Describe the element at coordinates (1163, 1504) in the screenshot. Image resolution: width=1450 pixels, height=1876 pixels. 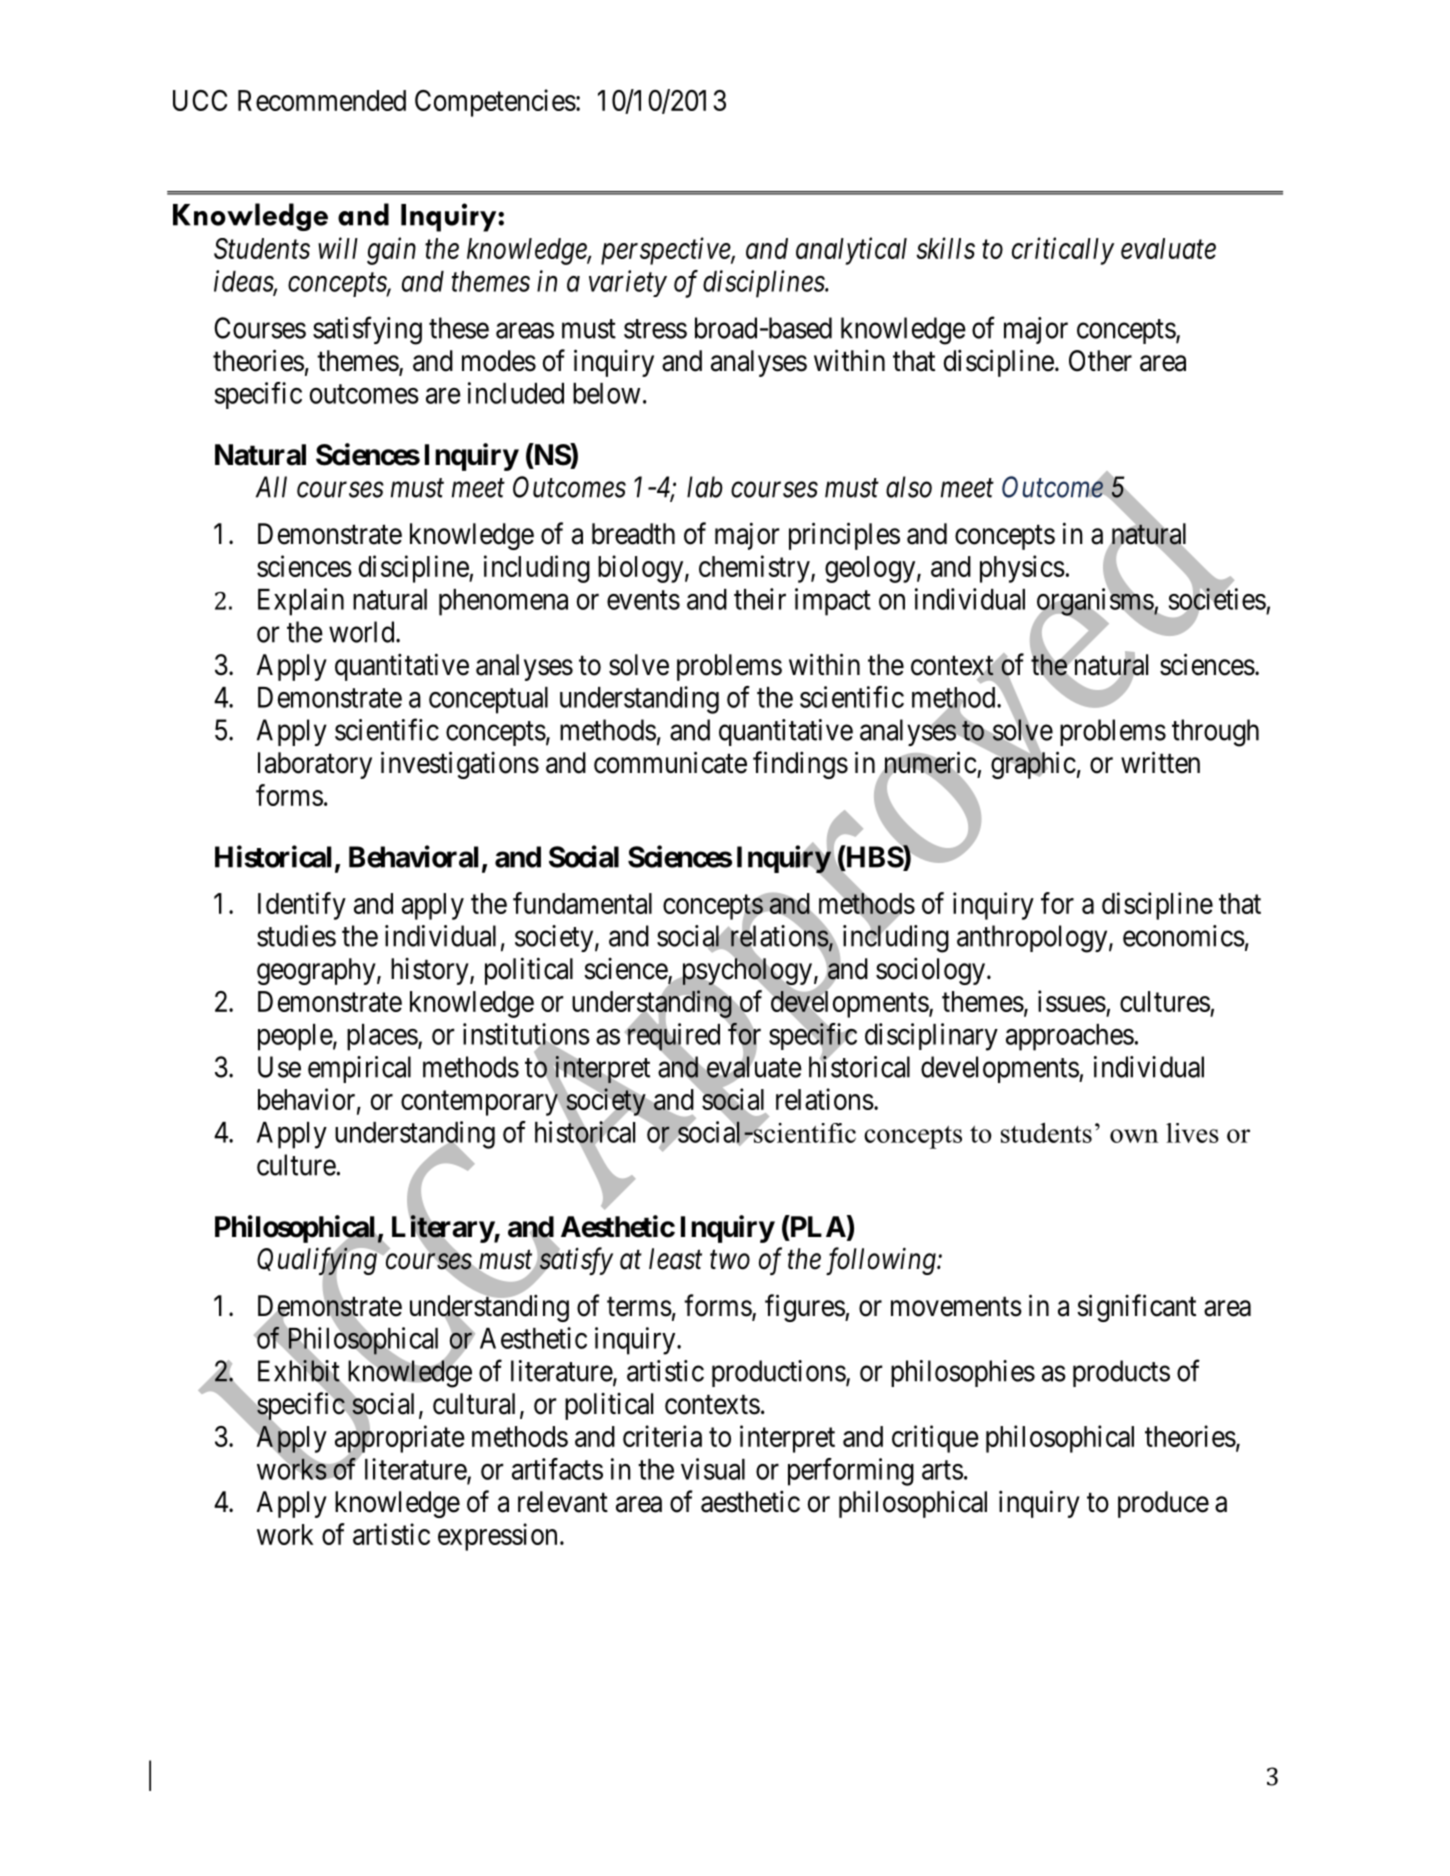
I see `produce` at that location.
